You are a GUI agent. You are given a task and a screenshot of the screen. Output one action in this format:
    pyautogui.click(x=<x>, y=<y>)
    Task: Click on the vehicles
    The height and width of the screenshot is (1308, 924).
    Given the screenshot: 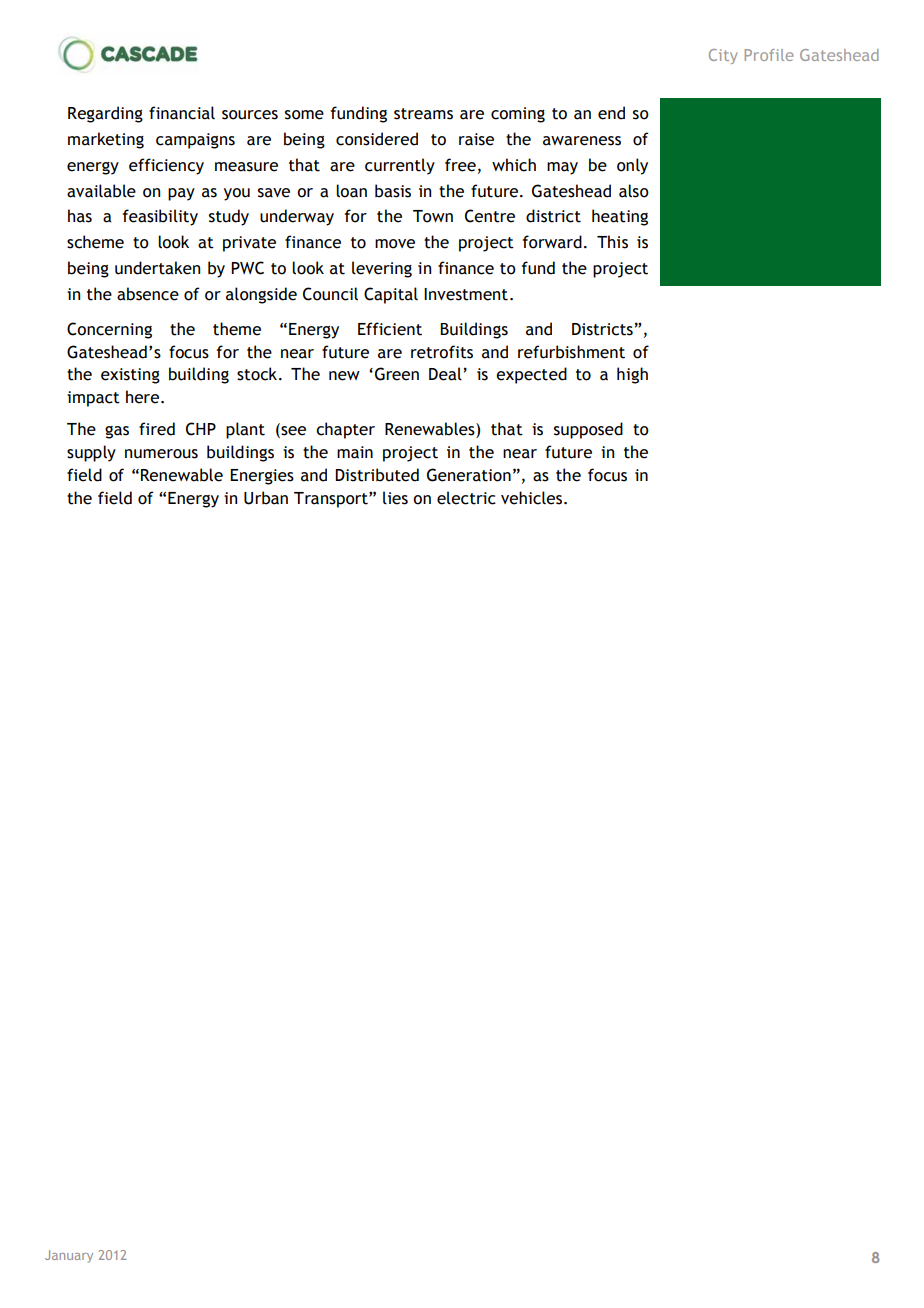 What is the action you would take?
    pyautogui.click(x=533, y=498)
